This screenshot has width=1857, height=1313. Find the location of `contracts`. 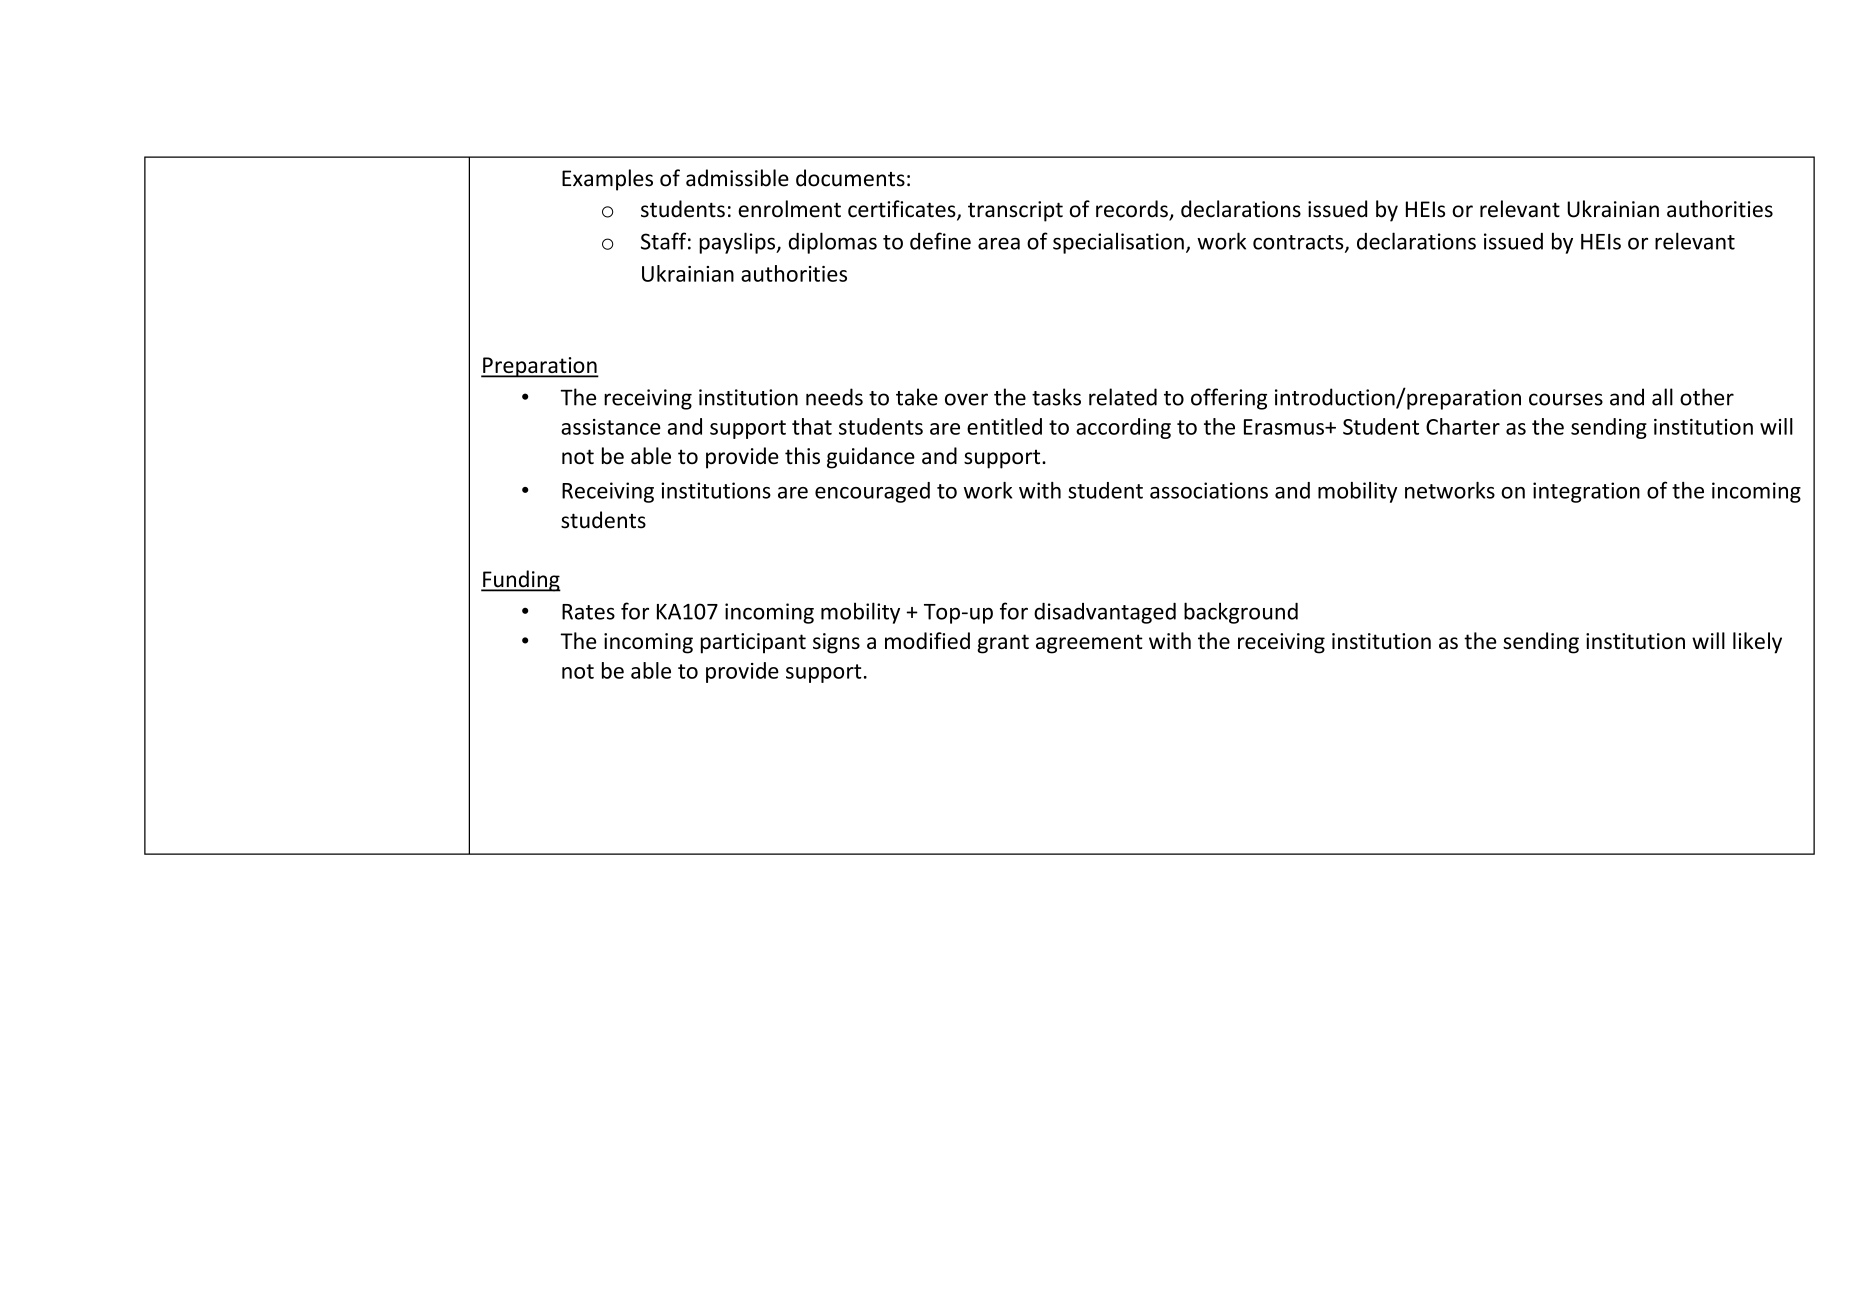

contracts is located at coordinates (1299, 243).
